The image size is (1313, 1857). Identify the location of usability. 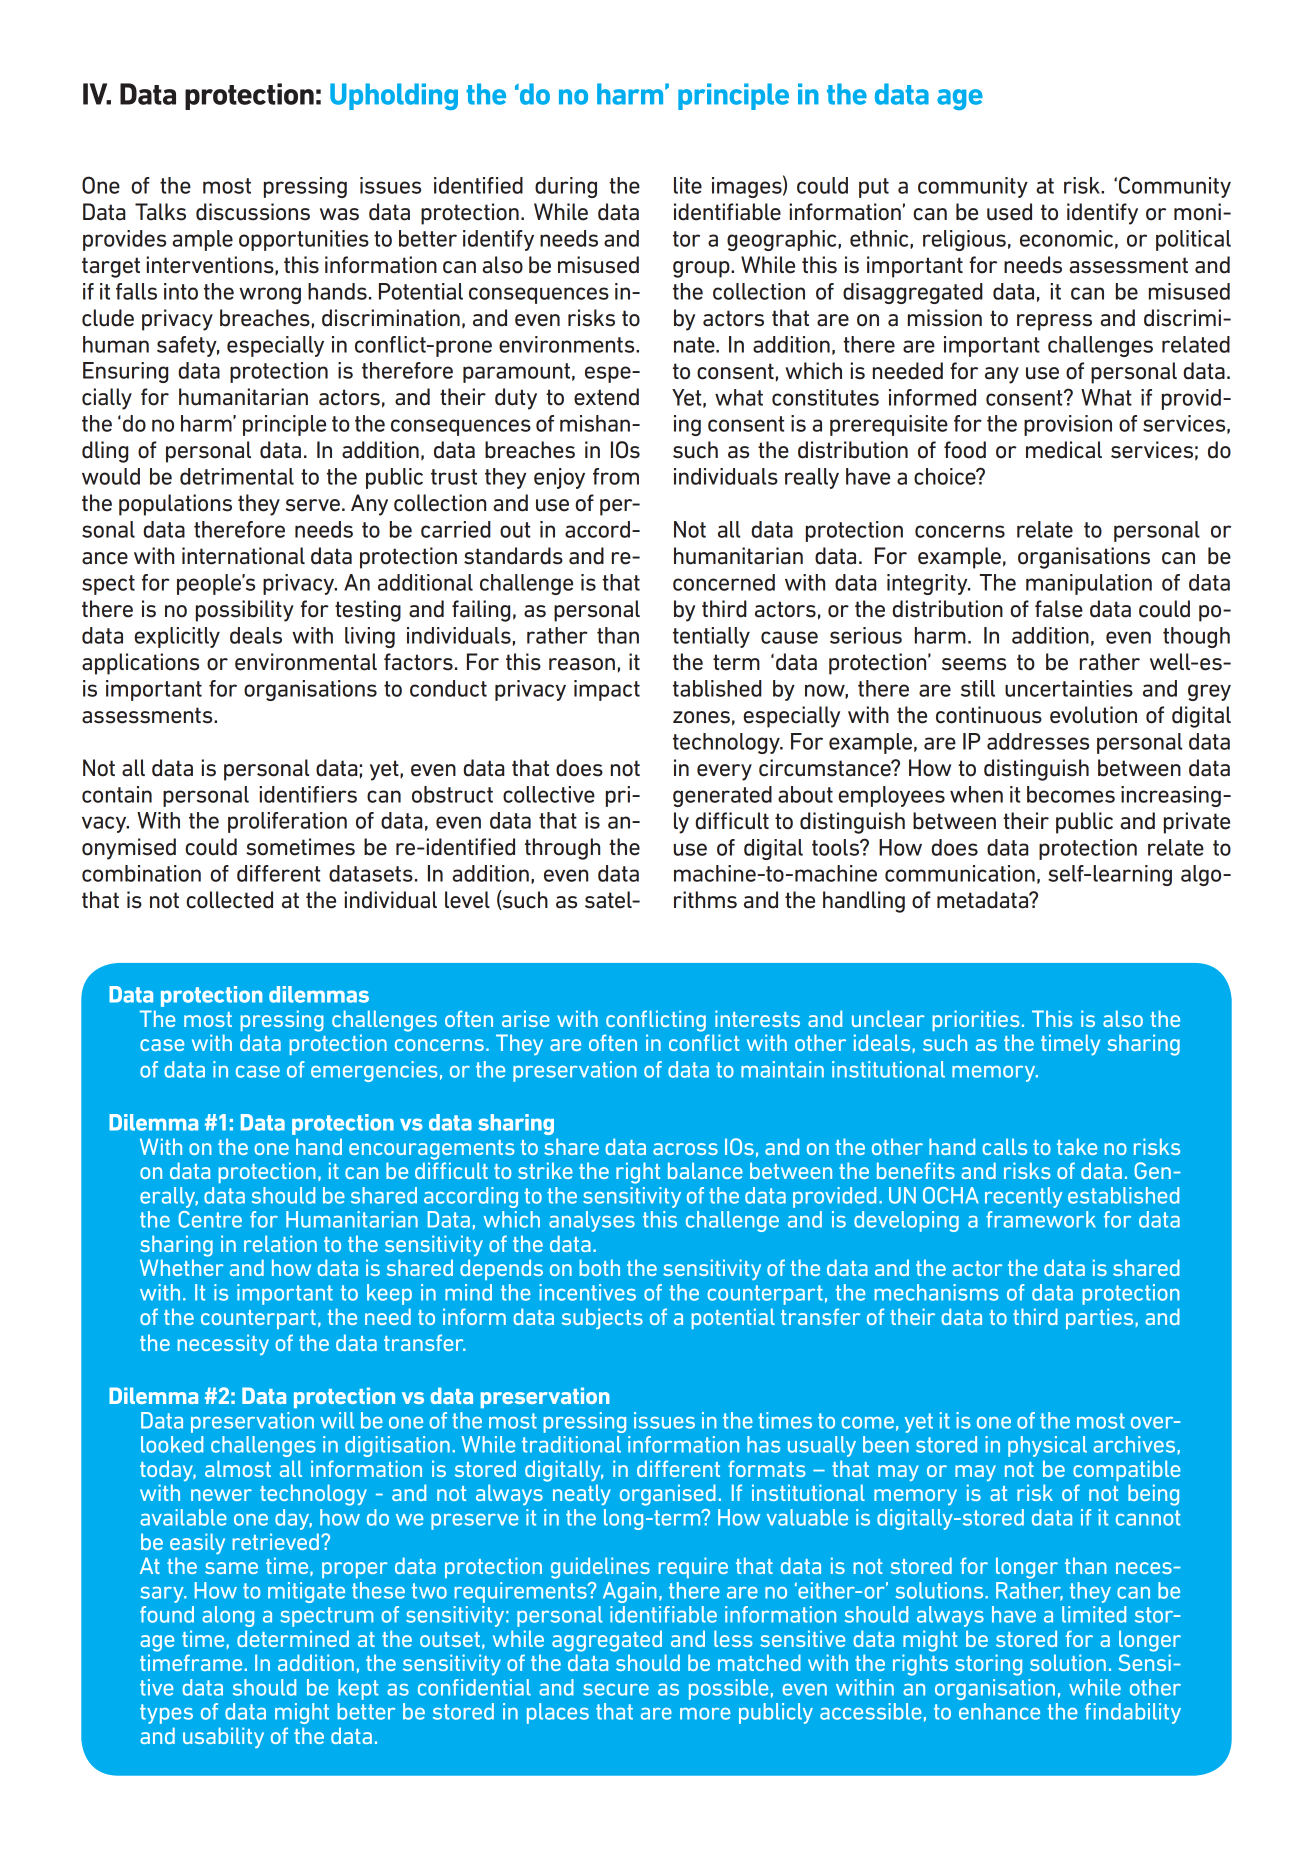
(223, 1737).
